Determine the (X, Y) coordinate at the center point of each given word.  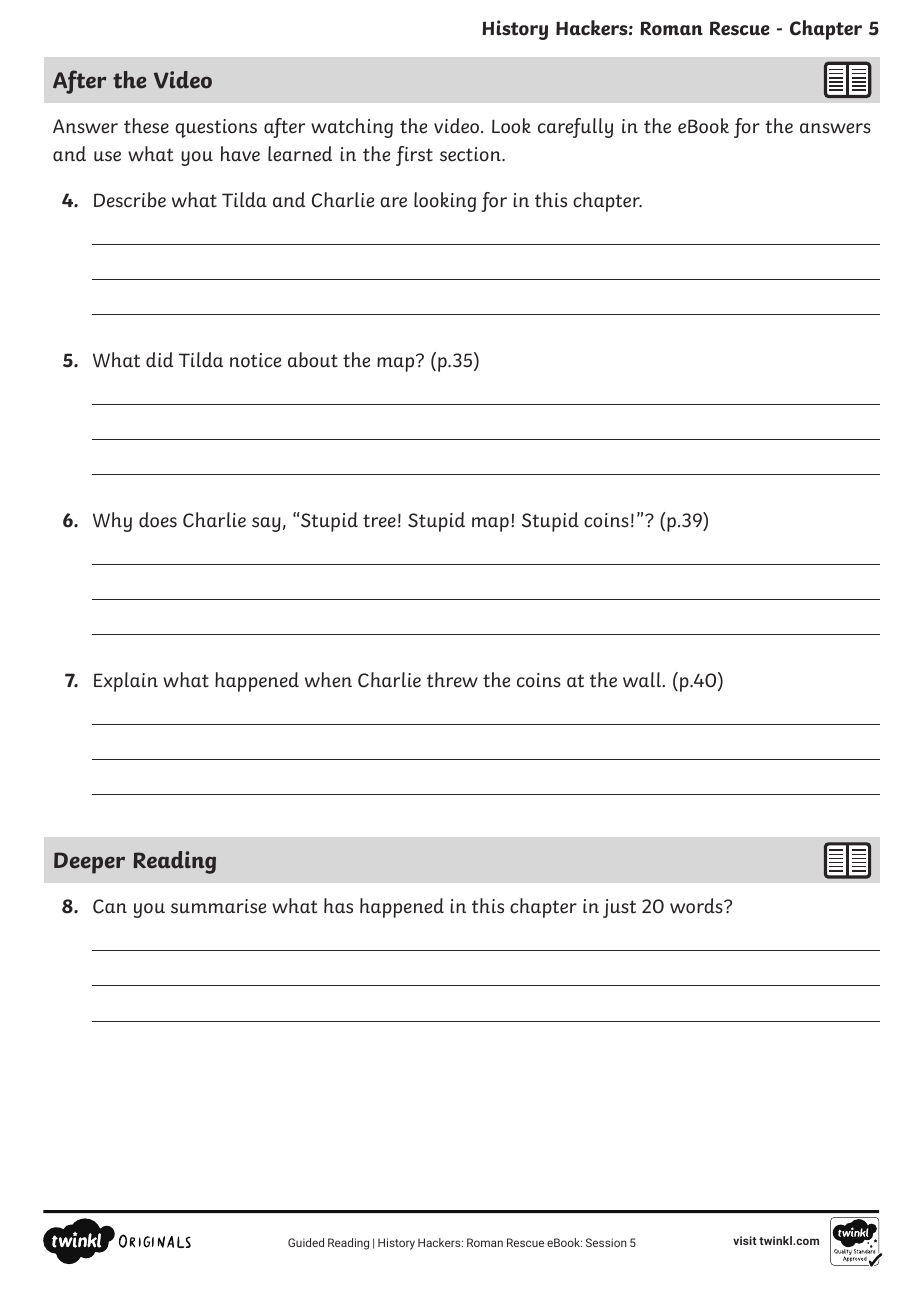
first (414, 156)
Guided (306, 1242)
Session (606, 1242)
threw (452, 680)
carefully (575, 128)
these (146, 126)
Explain (126, 682)
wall (643, 680)
